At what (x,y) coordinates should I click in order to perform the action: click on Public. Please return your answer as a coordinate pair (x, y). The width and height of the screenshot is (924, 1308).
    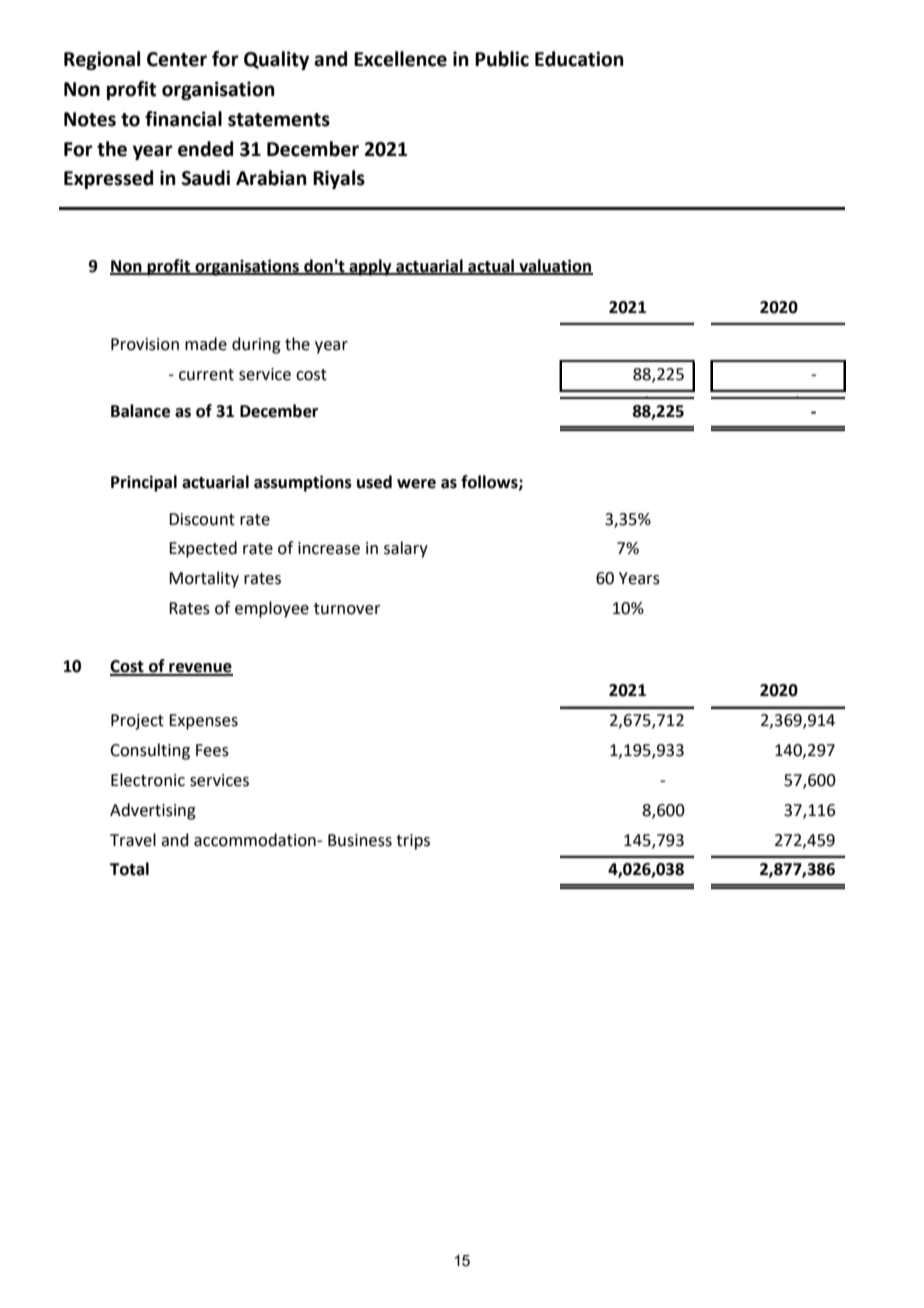
    Looking at the image, I should click on (502, 59).
